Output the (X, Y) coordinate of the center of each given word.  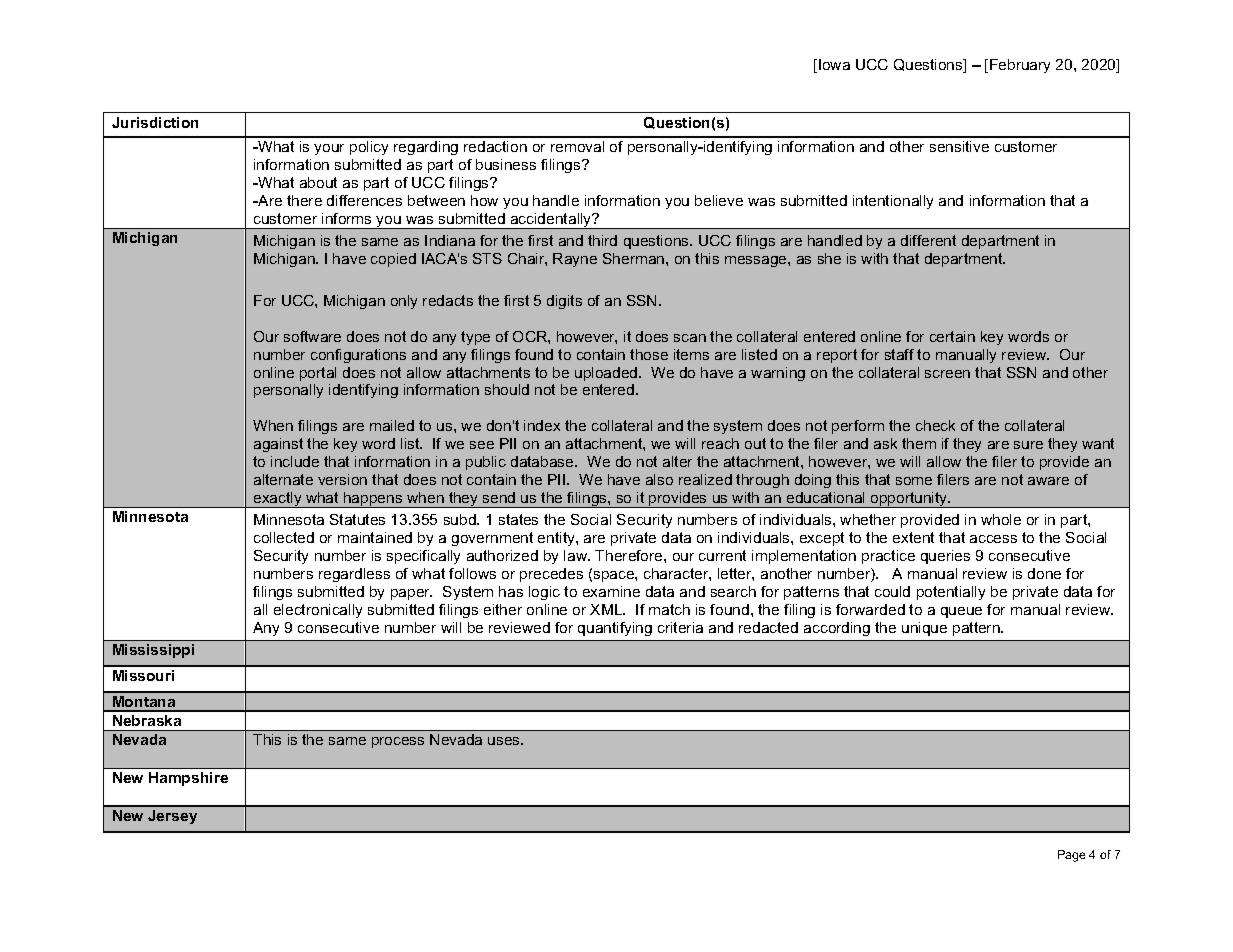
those (649, 354)
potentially (951, 593)
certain (952, 336)
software (312, 336)
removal (577, 146)
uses (505, 741)
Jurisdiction (155, 122)
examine (611, 591)
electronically (318, 611)
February (1020, 66)
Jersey (172, 817)
